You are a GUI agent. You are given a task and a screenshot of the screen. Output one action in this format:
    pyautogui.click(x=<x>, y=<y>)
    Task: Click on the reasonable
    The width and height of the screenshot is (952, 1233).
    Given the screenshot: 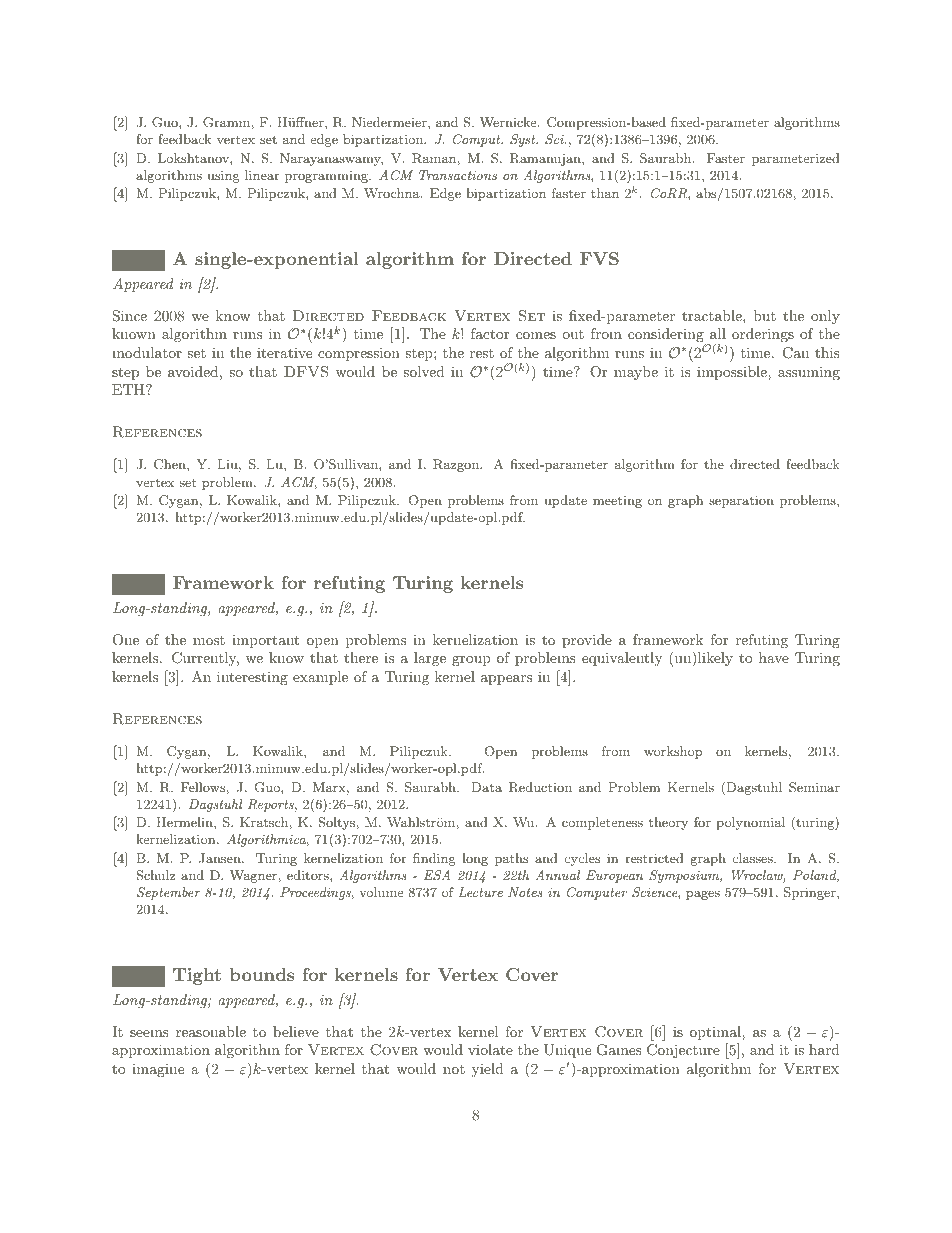 What is the action you would take?
    pyautogui.click(x=211, y=1031)
